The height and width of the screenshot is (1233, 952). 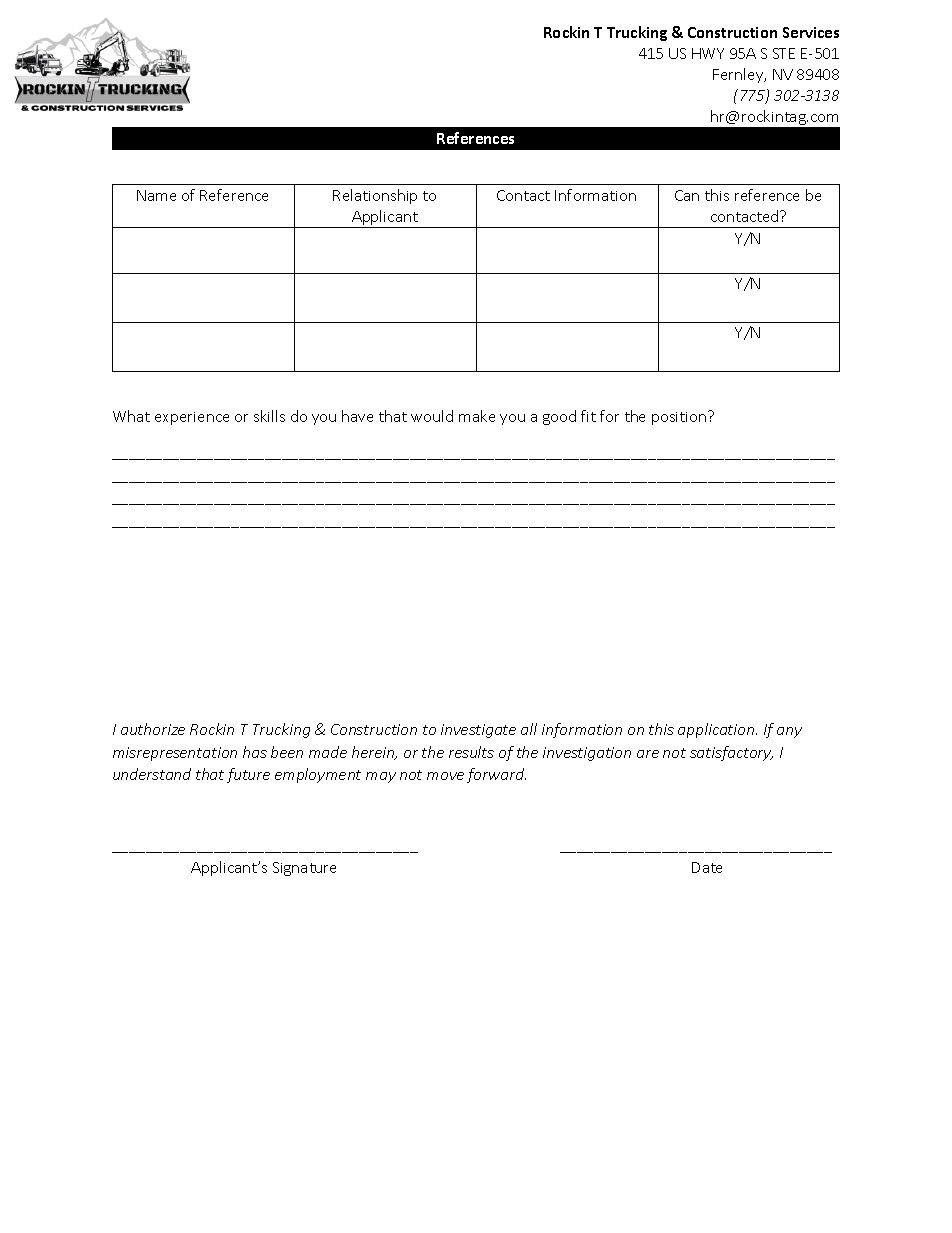 I want to click on Date, so click(x=707, y=867).
